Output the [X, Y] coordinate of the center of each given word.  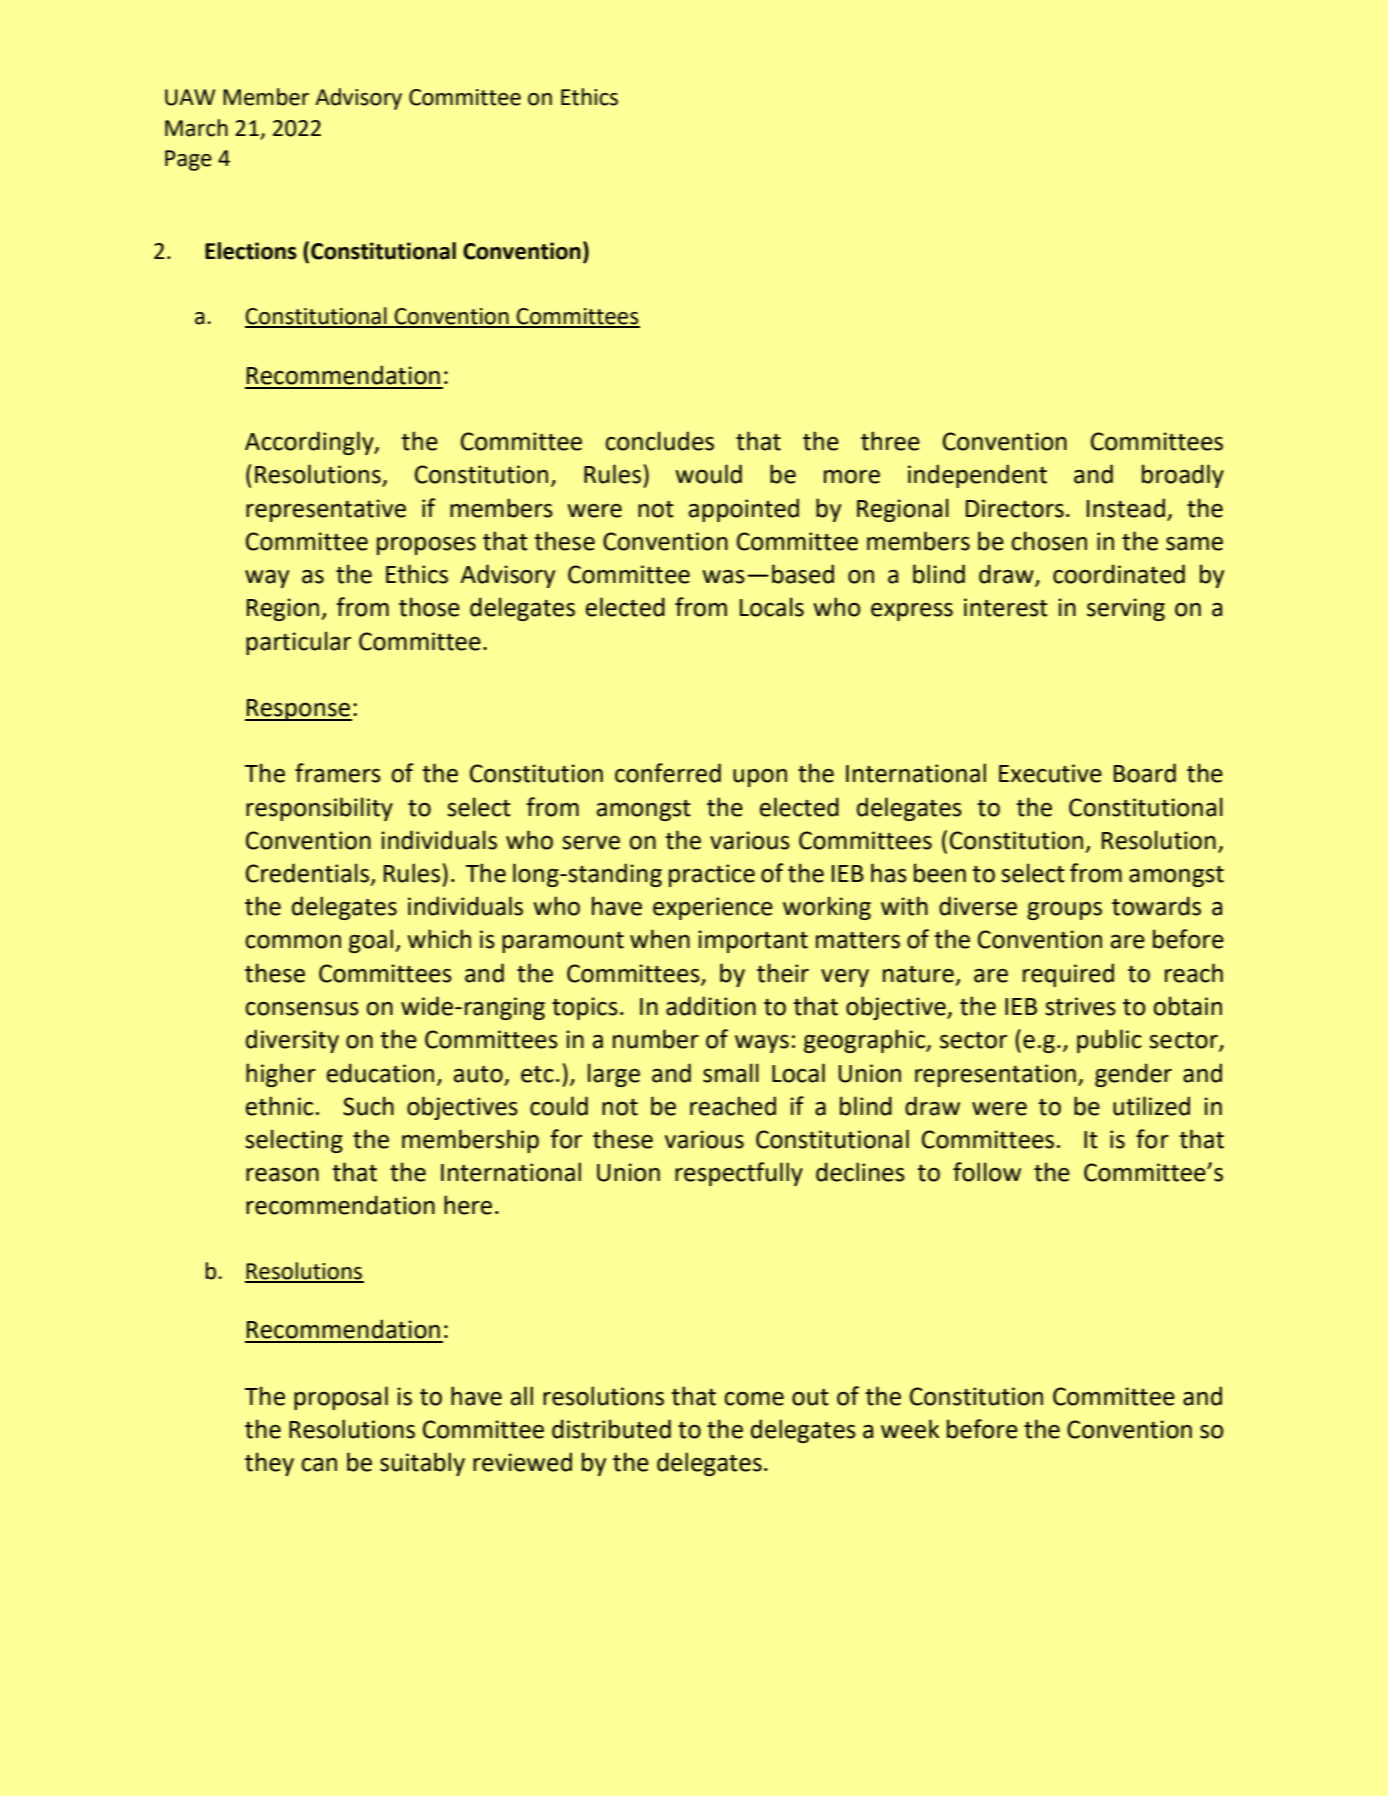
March [196, 128]
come [754, 1399]
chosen [1049, 541]
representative [326, 510]
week [910, 1429]
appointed [744, 510]
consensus [302, 1009]
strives [1080, 1006]
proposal [341, 1398]
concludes [659, 441]
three [890, 441]
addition [711, 1006]
